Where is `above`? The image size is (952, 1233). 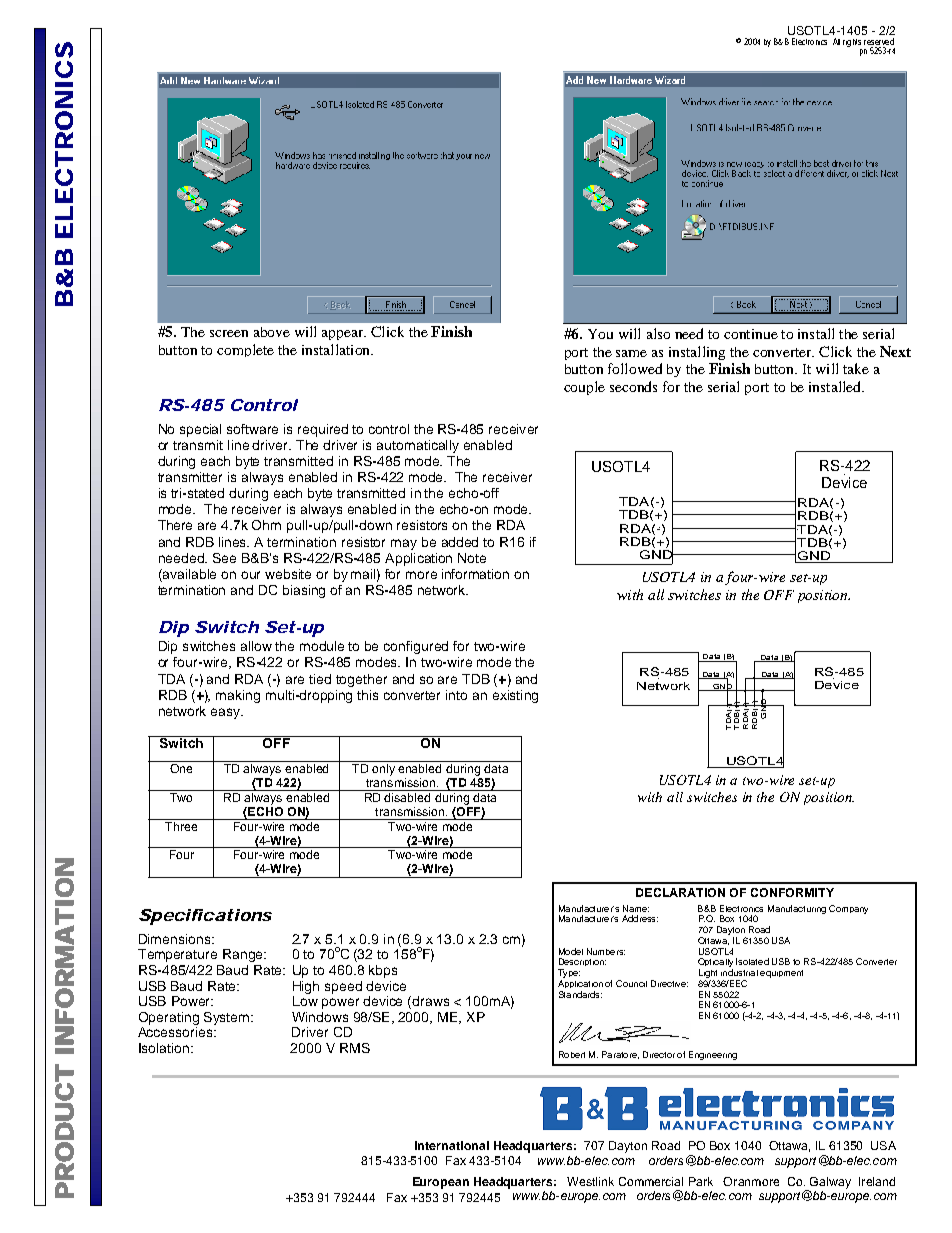
above is located at coordinates (272, 332).
